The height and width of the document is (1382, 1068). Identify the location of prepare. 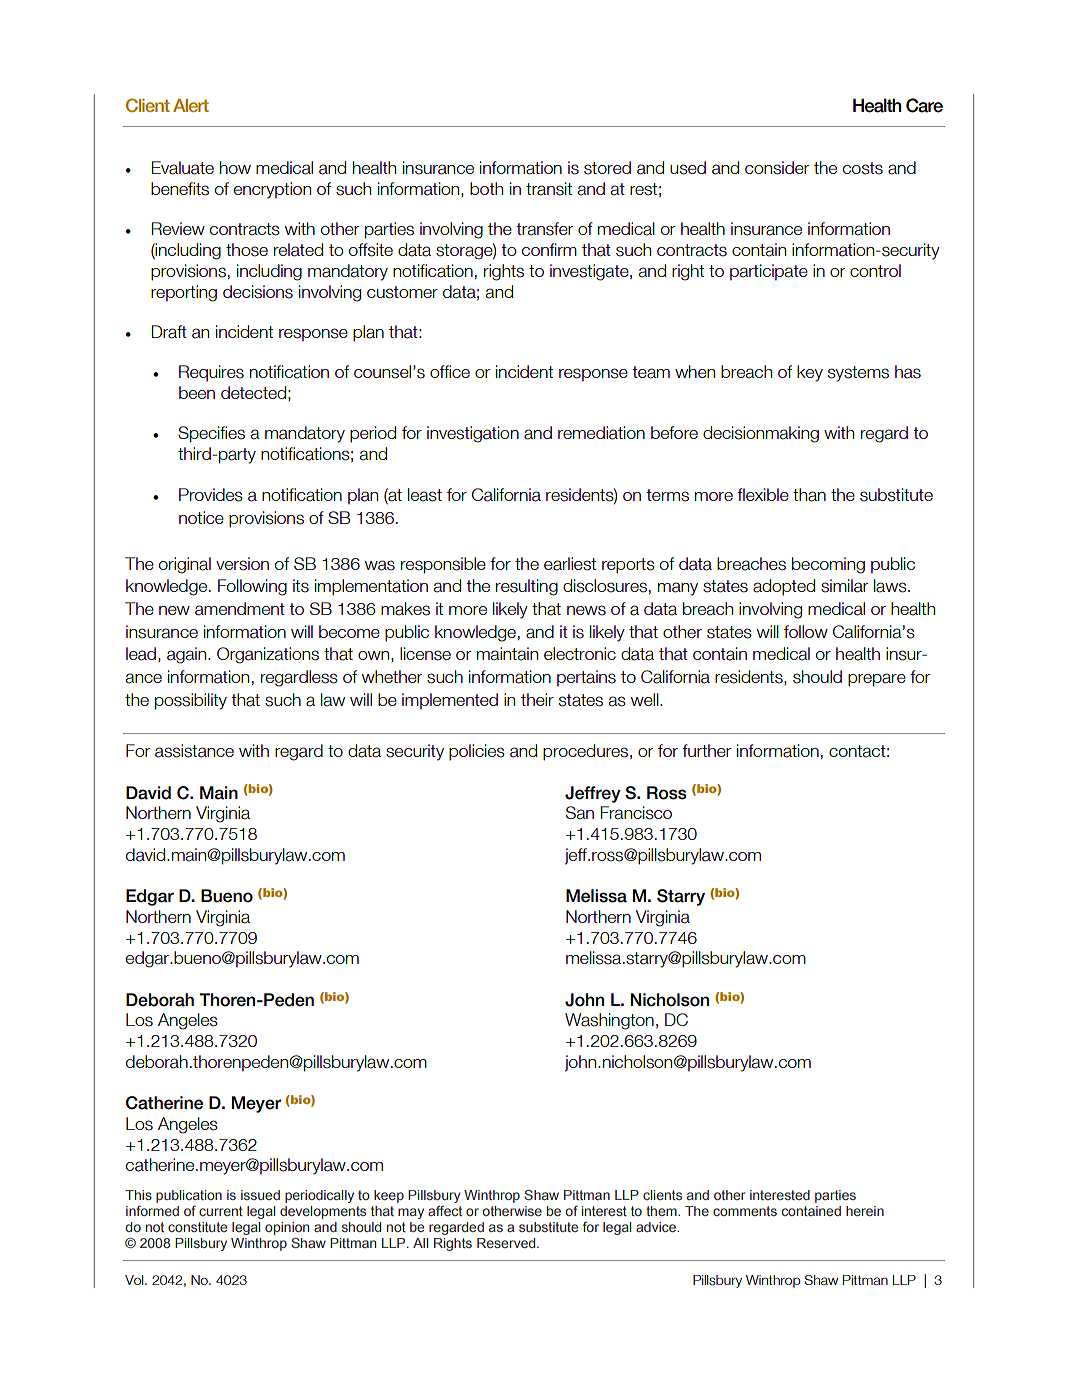
(877, 680).
